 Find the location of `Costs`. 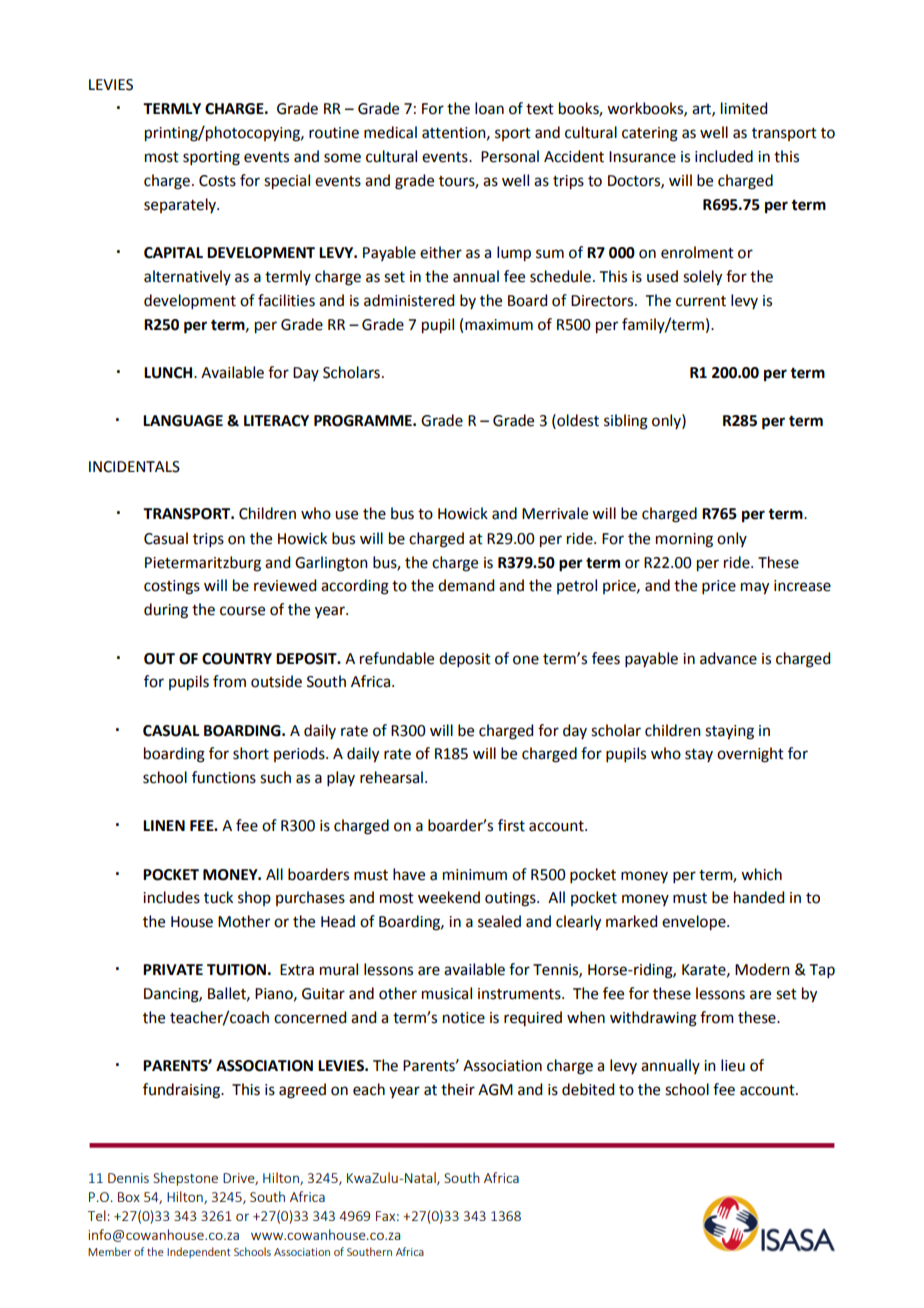

Costs is located at coordinates (217, 181).
